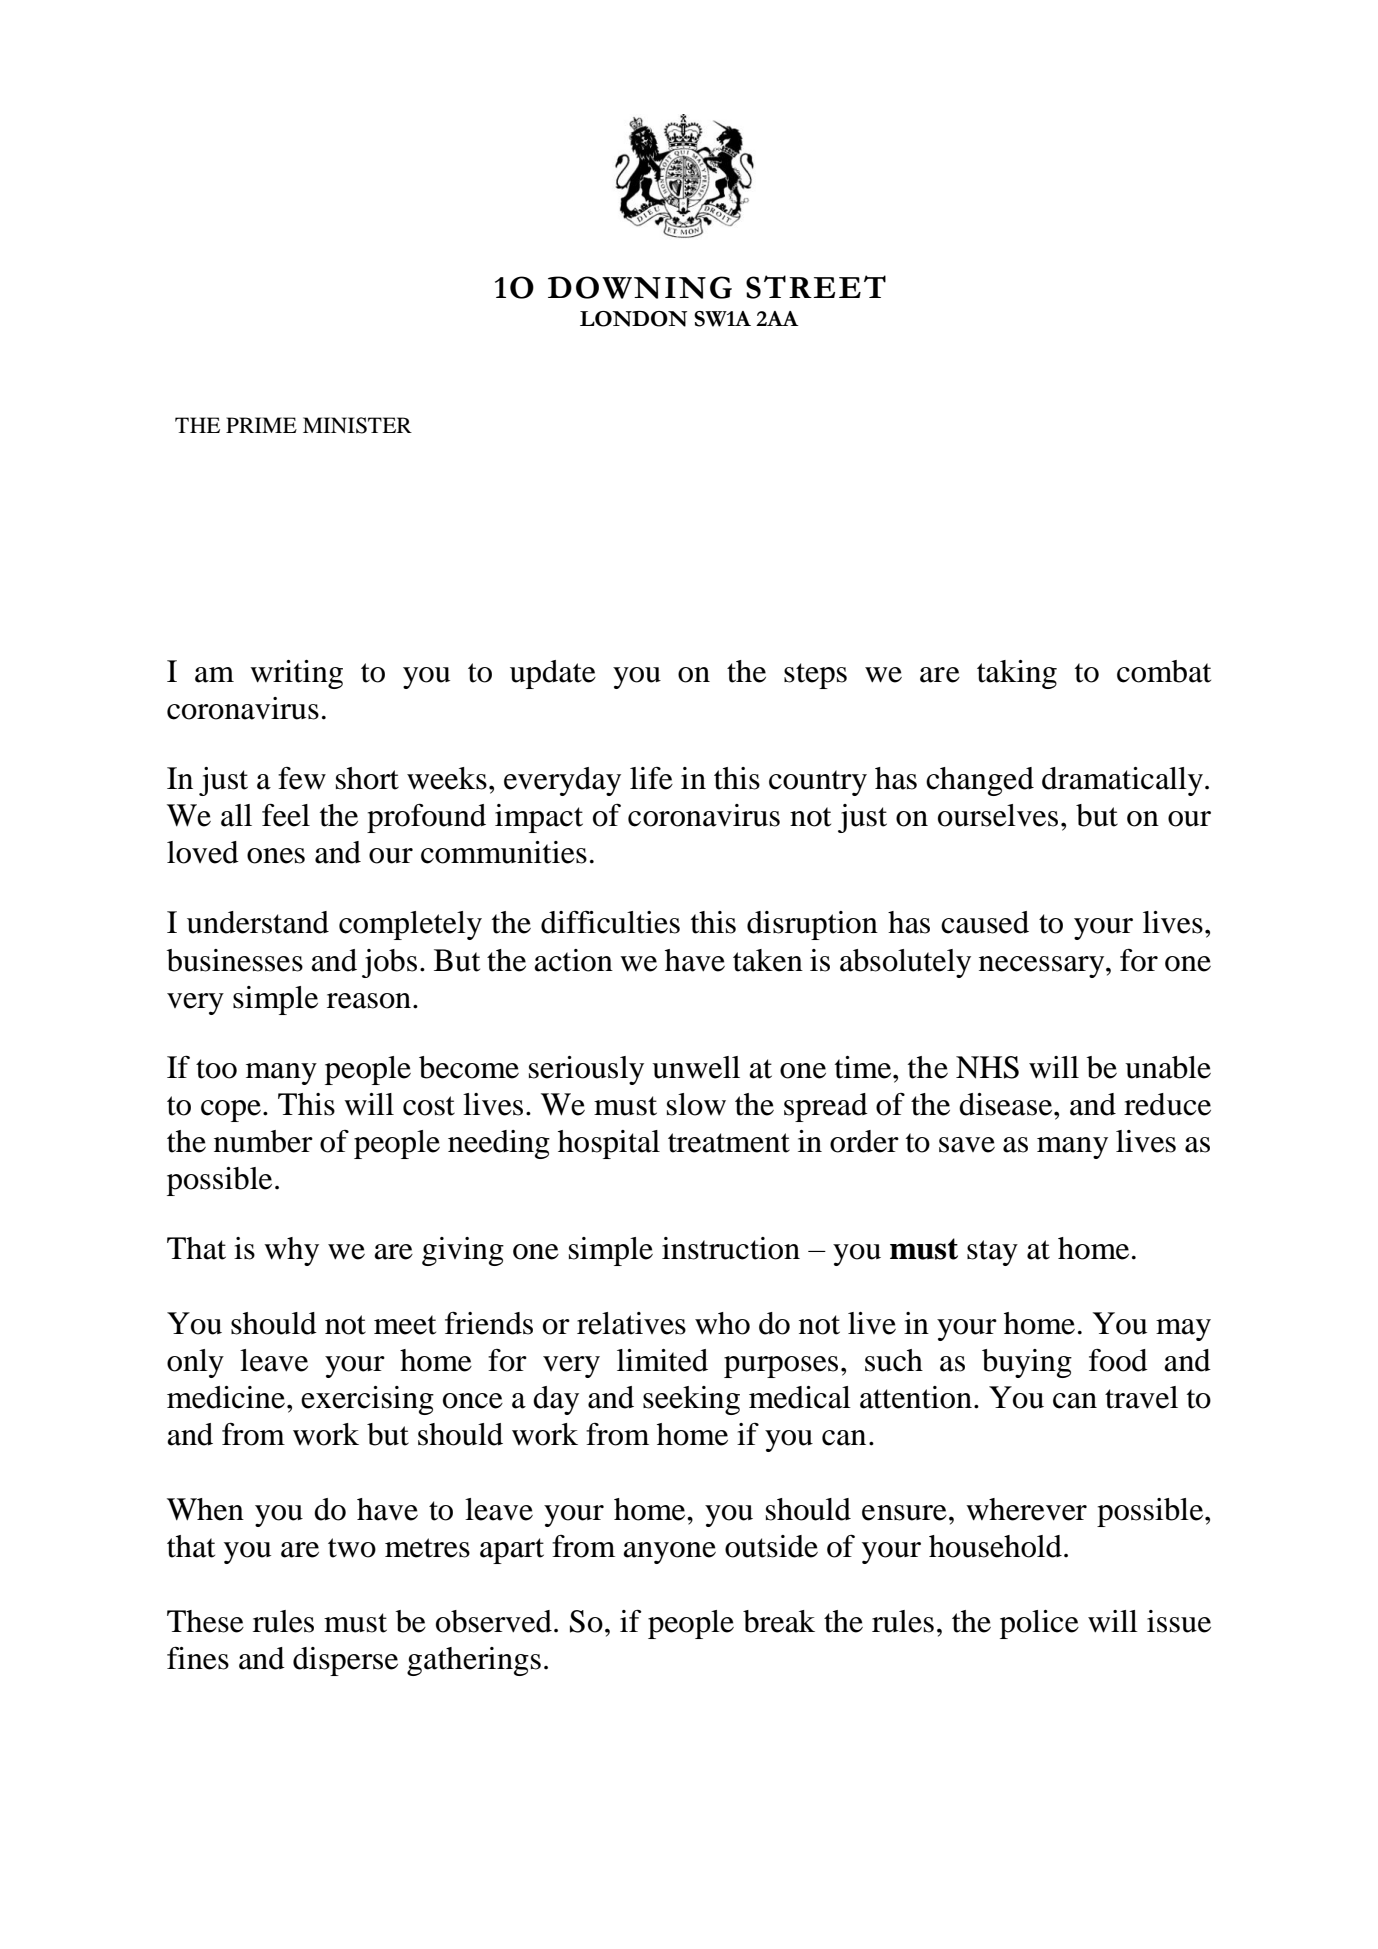 Image resolution: width=1378 pixels, height=1949 pixels. I want to click on LONDON, so click(633, 319).
